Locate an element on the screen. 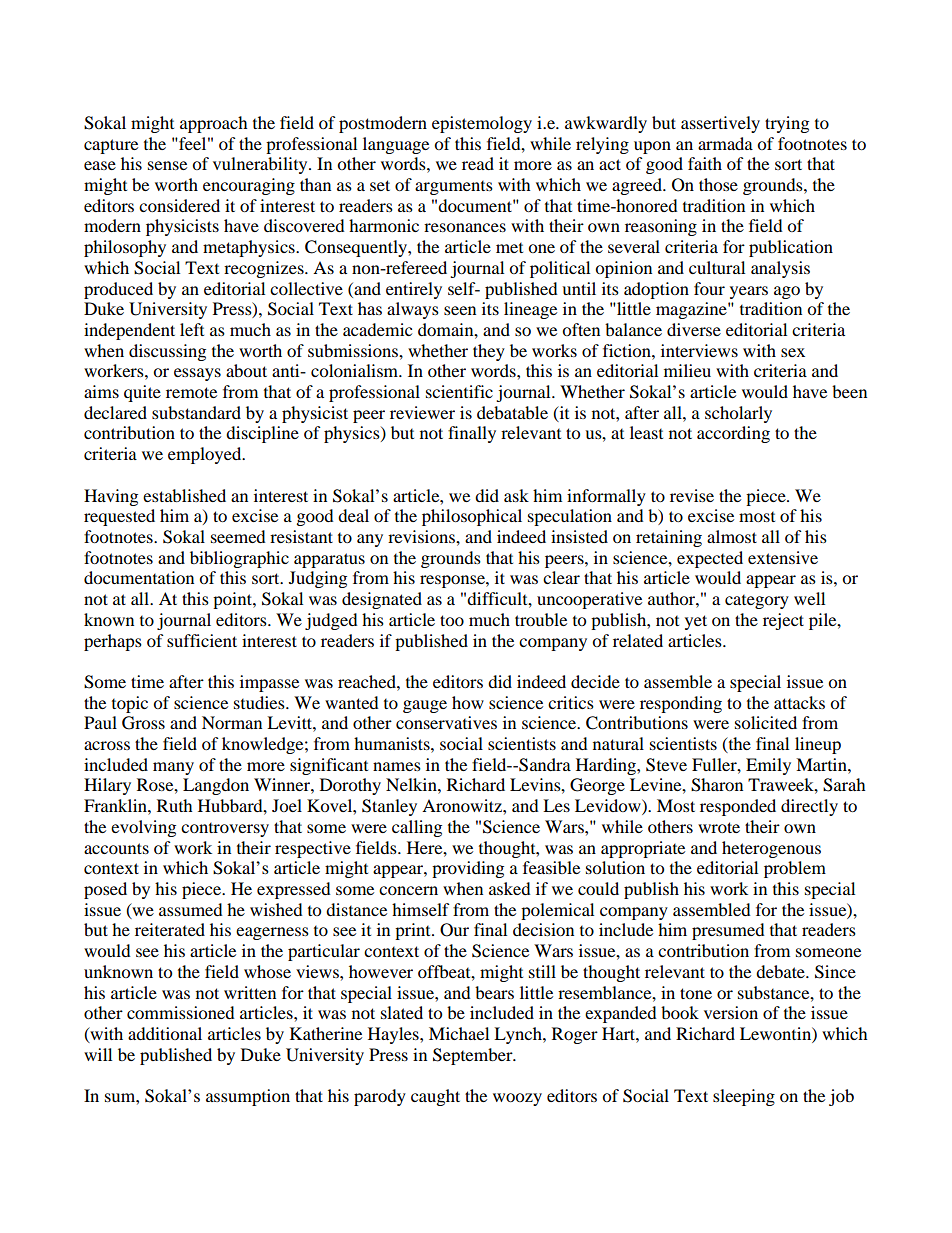 The width and height of the screenshot is (952, 1233). scientific is located at coordinates (459, 391).
